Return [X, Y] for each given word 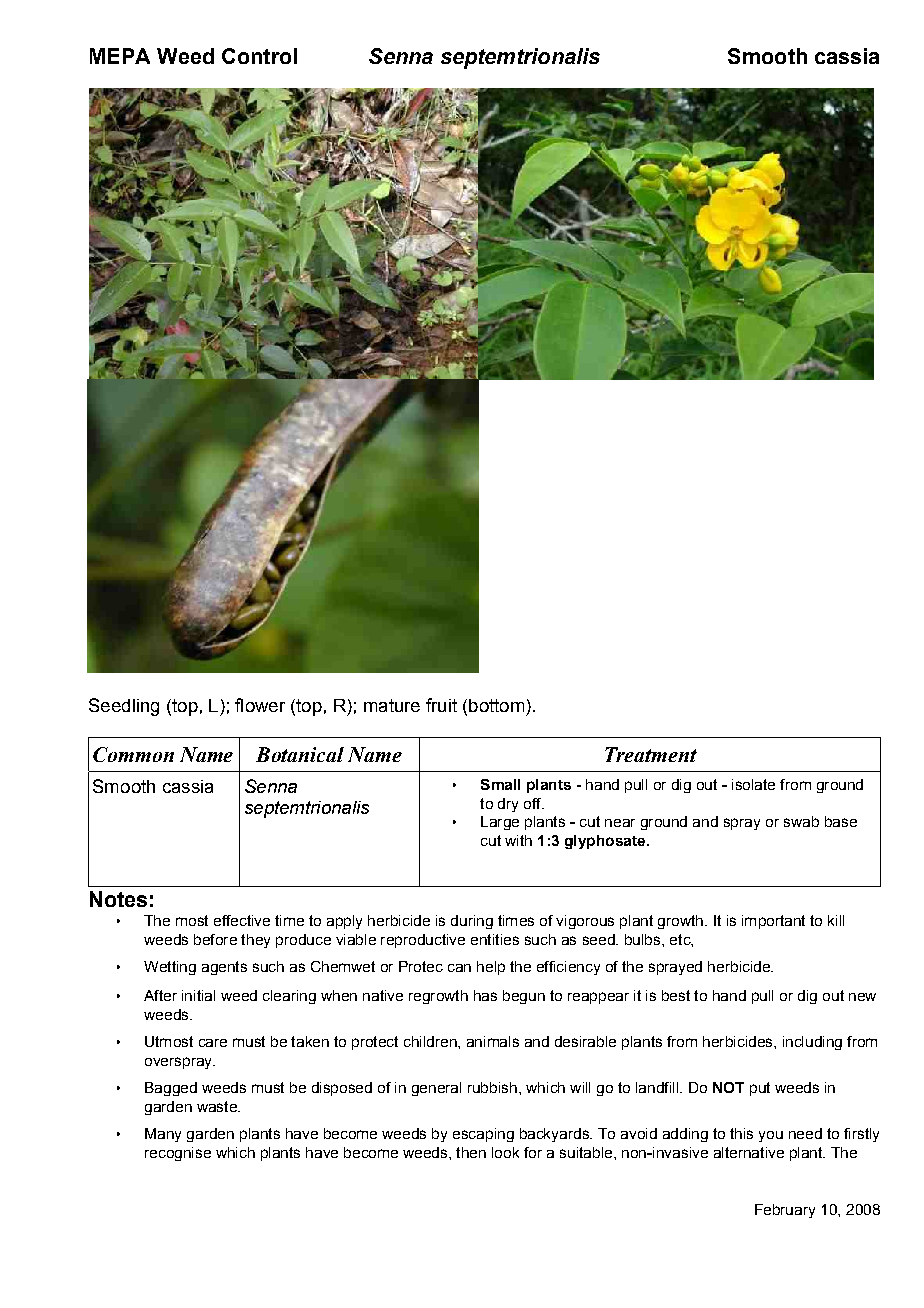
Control [259, 56]
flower [260, 705]
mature [392, 705]
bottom [496, 705]
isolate [753, 784]
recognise [178, 1154]
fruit [441, 705]
